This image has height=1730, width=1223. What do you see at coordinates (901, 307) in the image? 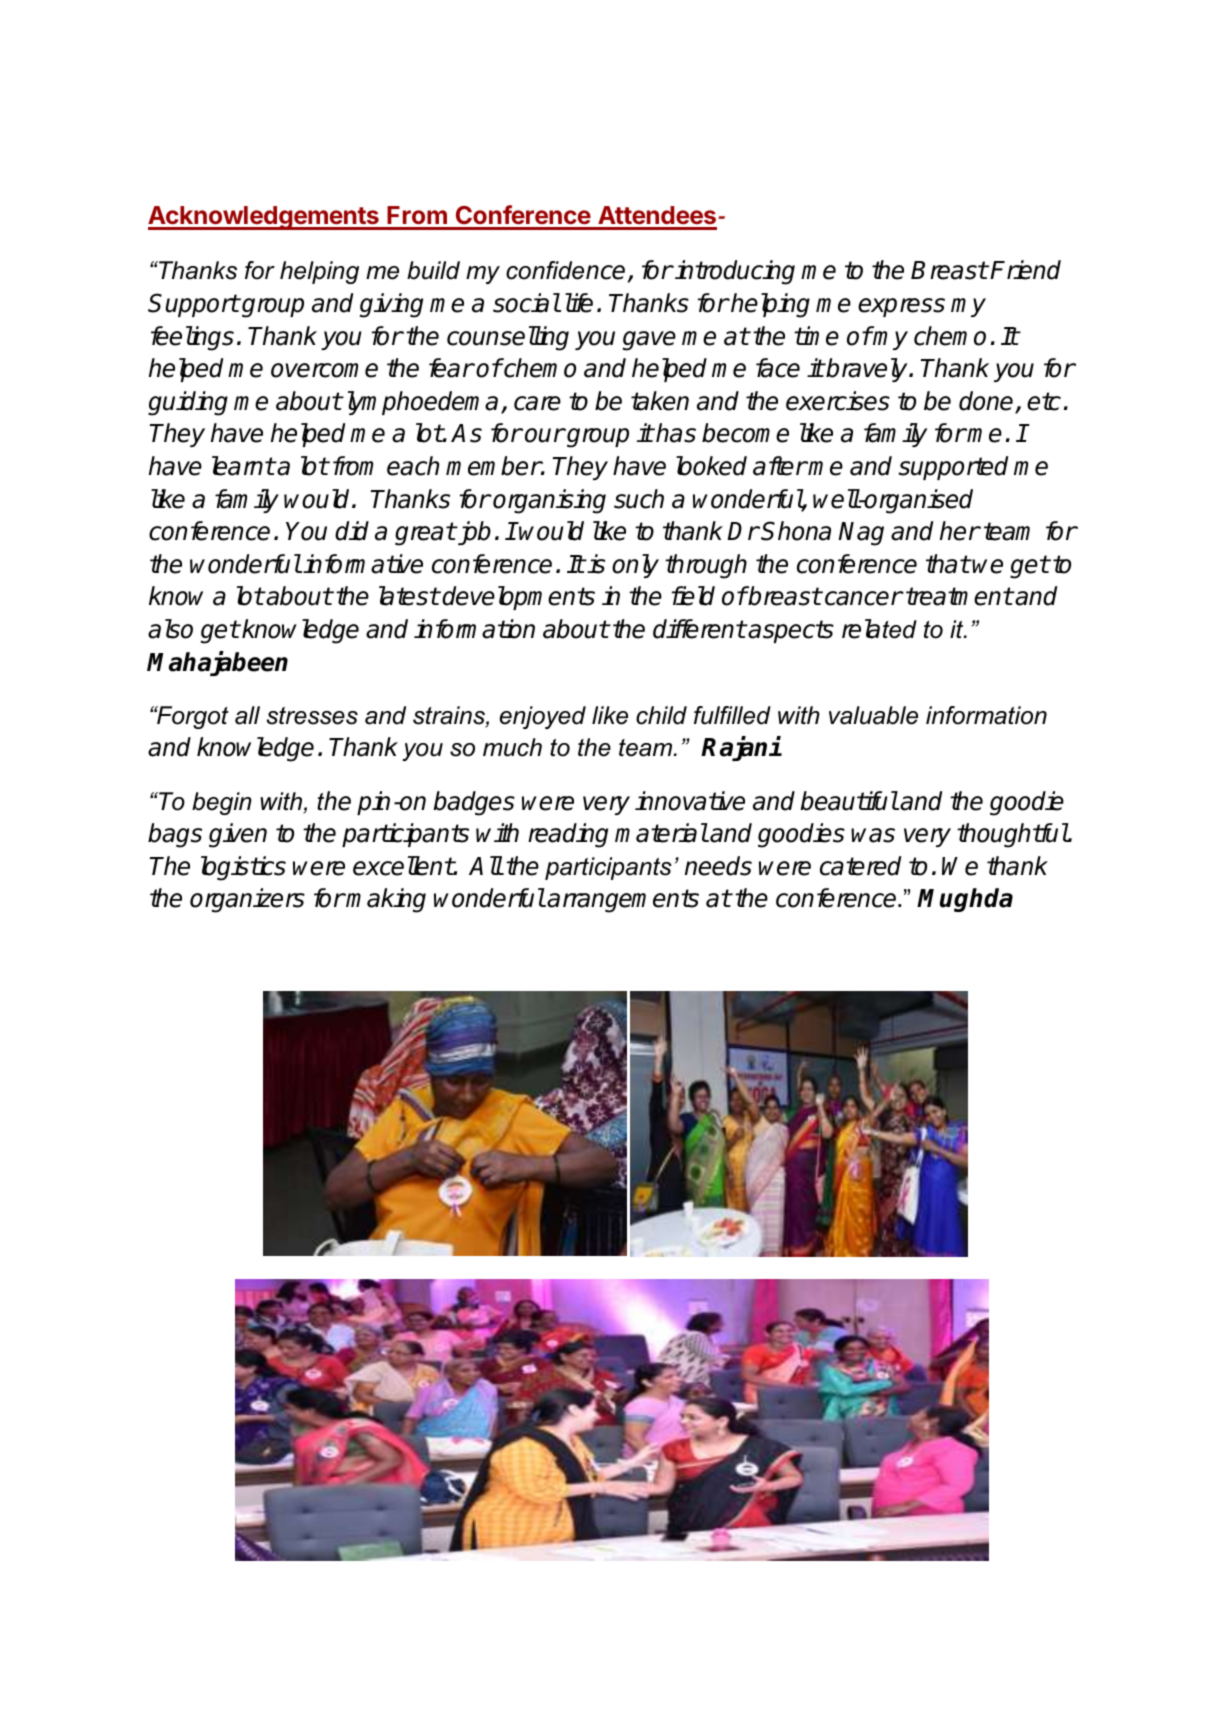
I see `express` at bounding box center [901, 307].
